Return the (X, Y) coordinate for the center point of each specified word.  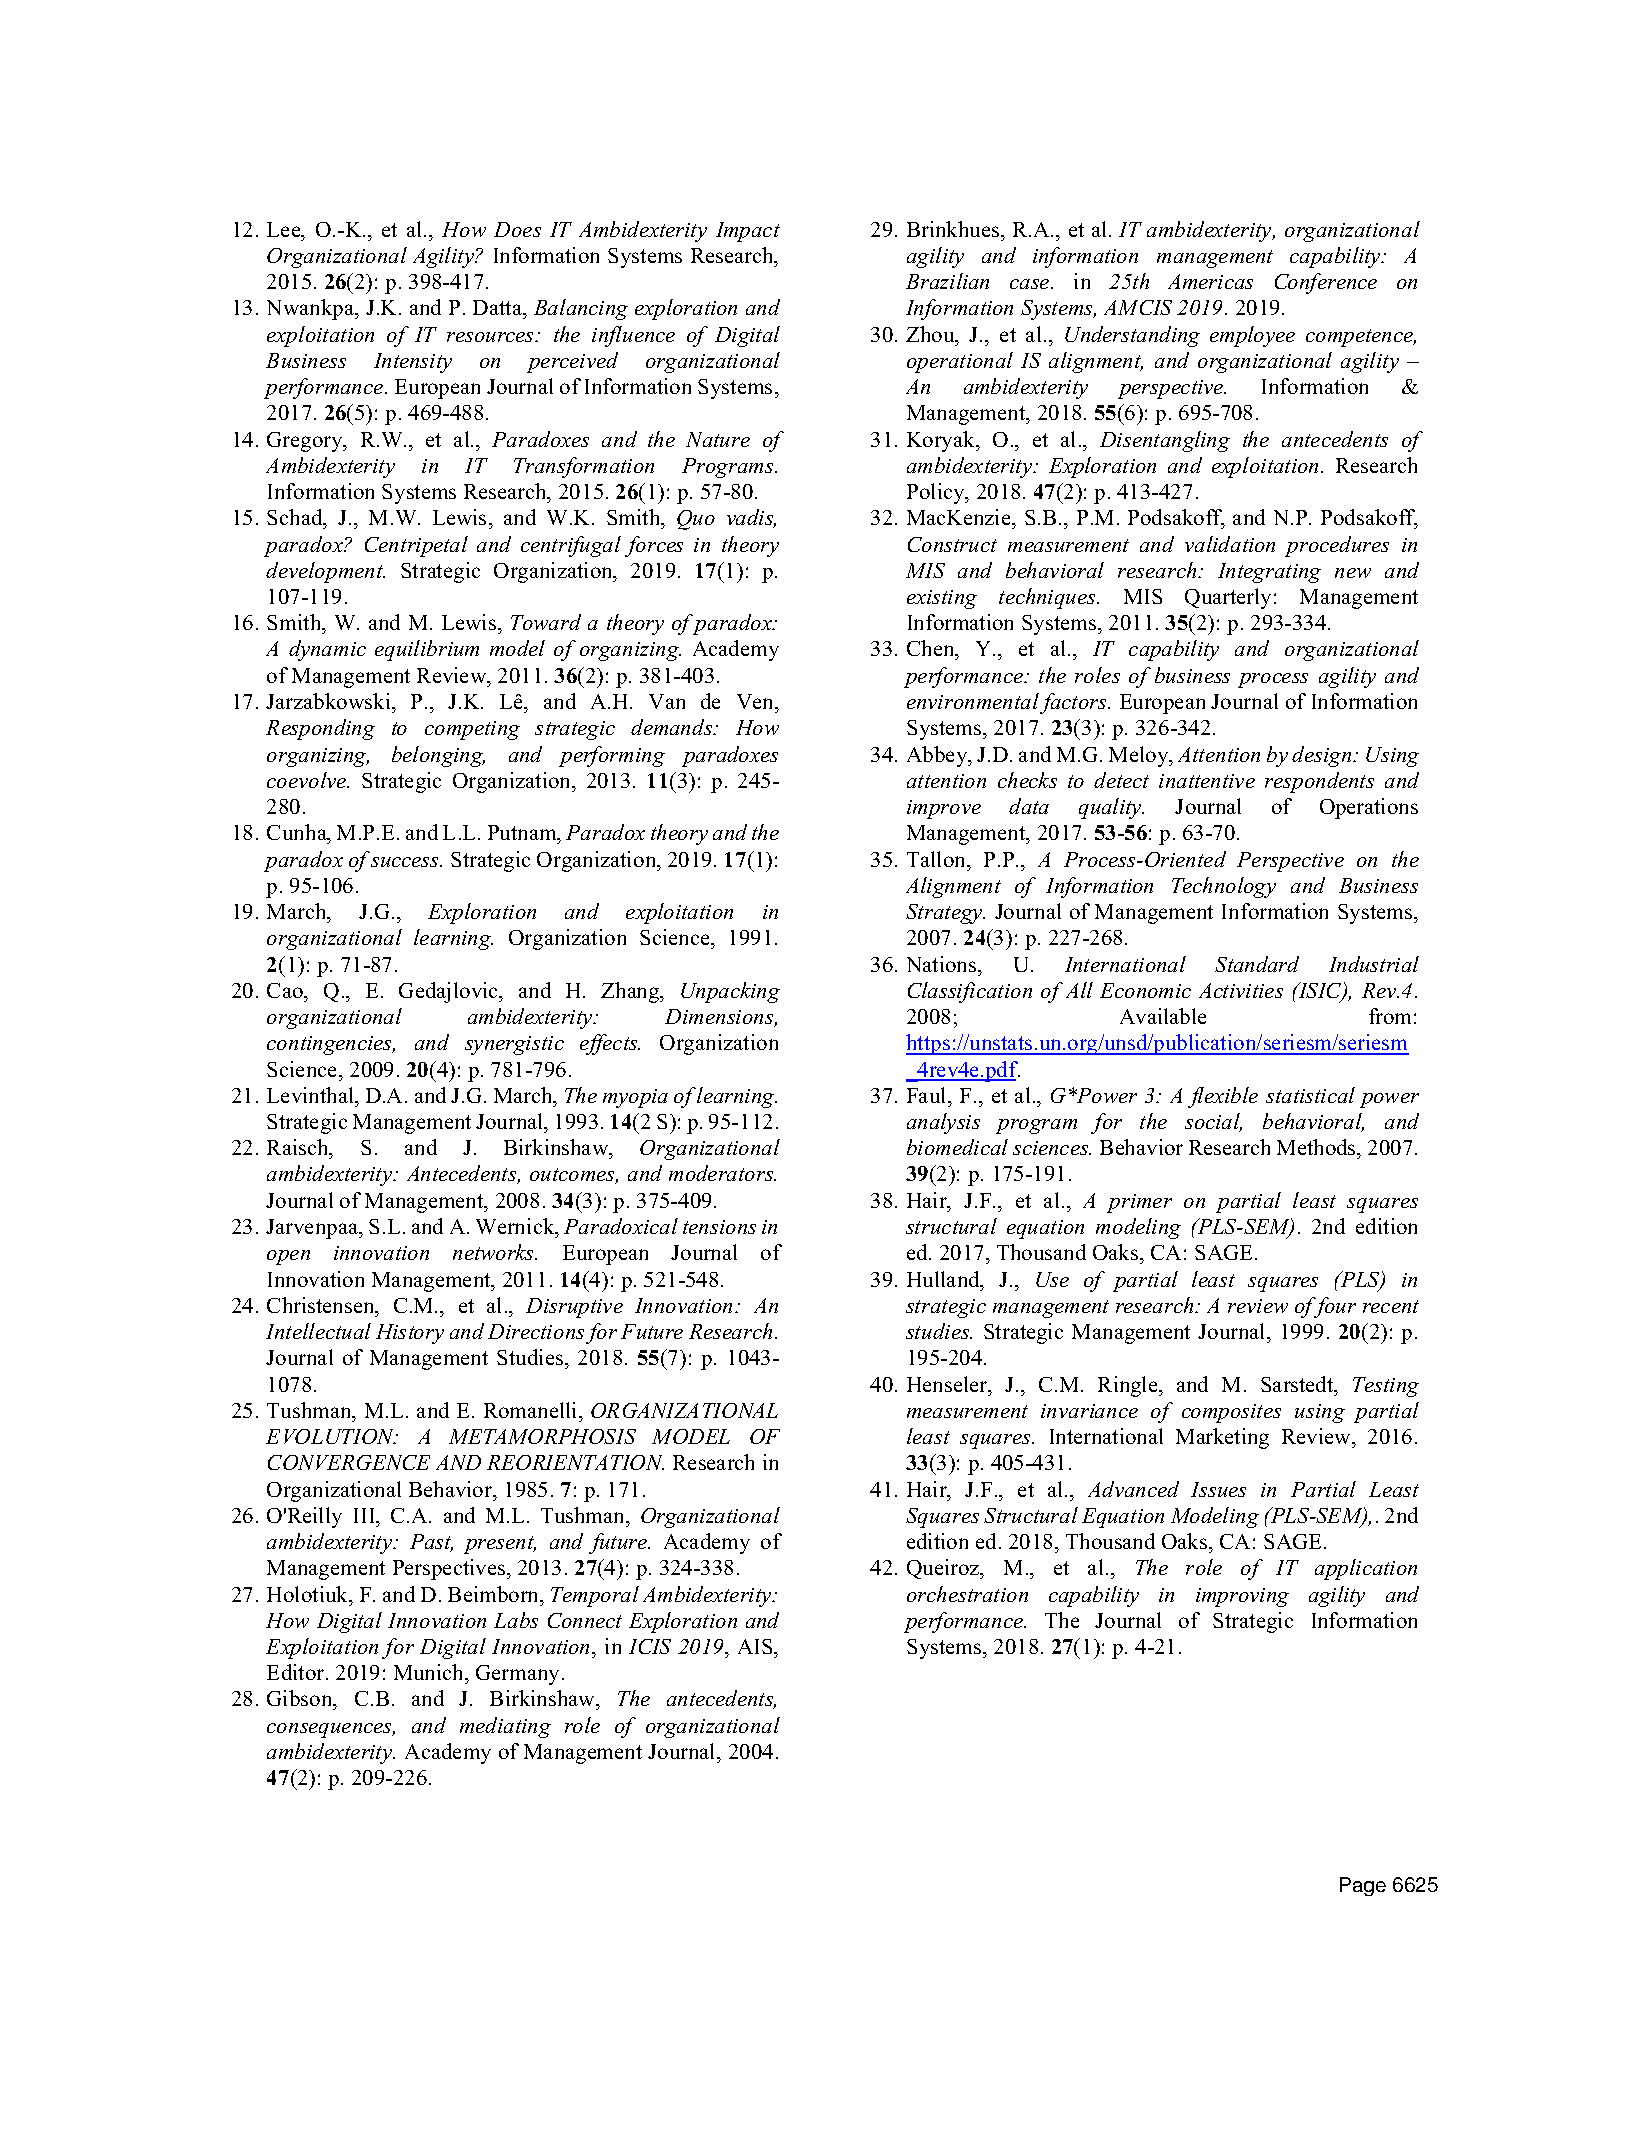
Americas (1210, 281)
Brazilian (947, 281)
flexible (1223, 1097)
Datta (499, 307)
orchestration (967, 1594)
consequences (331, 1730)
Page (1363, 1886)
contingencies (331, 1045)
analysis (943, 1123)
